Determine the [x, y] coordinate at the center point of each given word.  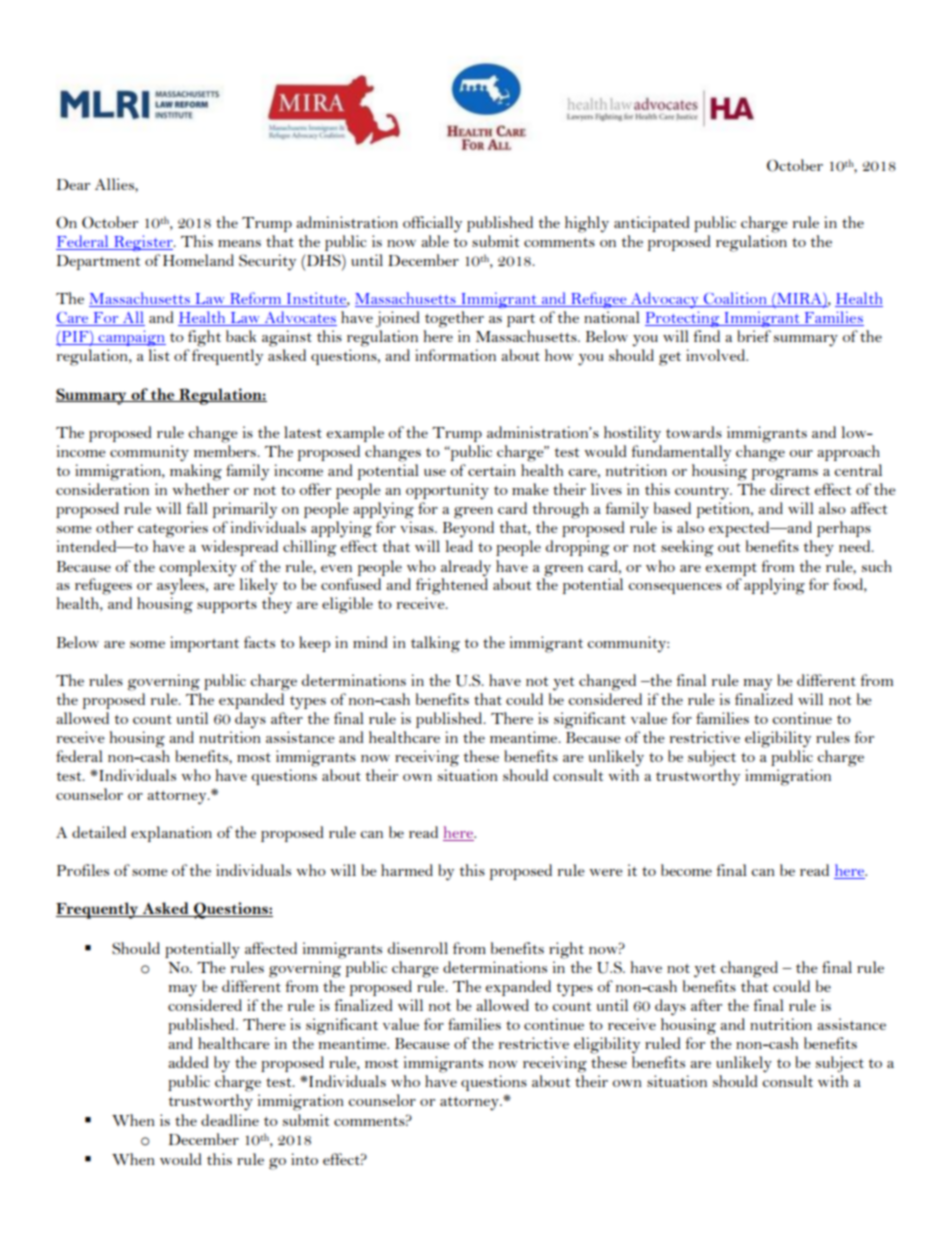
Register [143, 243]
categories [173, 529]
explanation [171, 834]
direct [790, 489]
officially [432, 224]
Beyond [468, 529]
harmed [407, 870]
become [686, 870]
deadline [230, 1120]
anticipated [652, 224]
